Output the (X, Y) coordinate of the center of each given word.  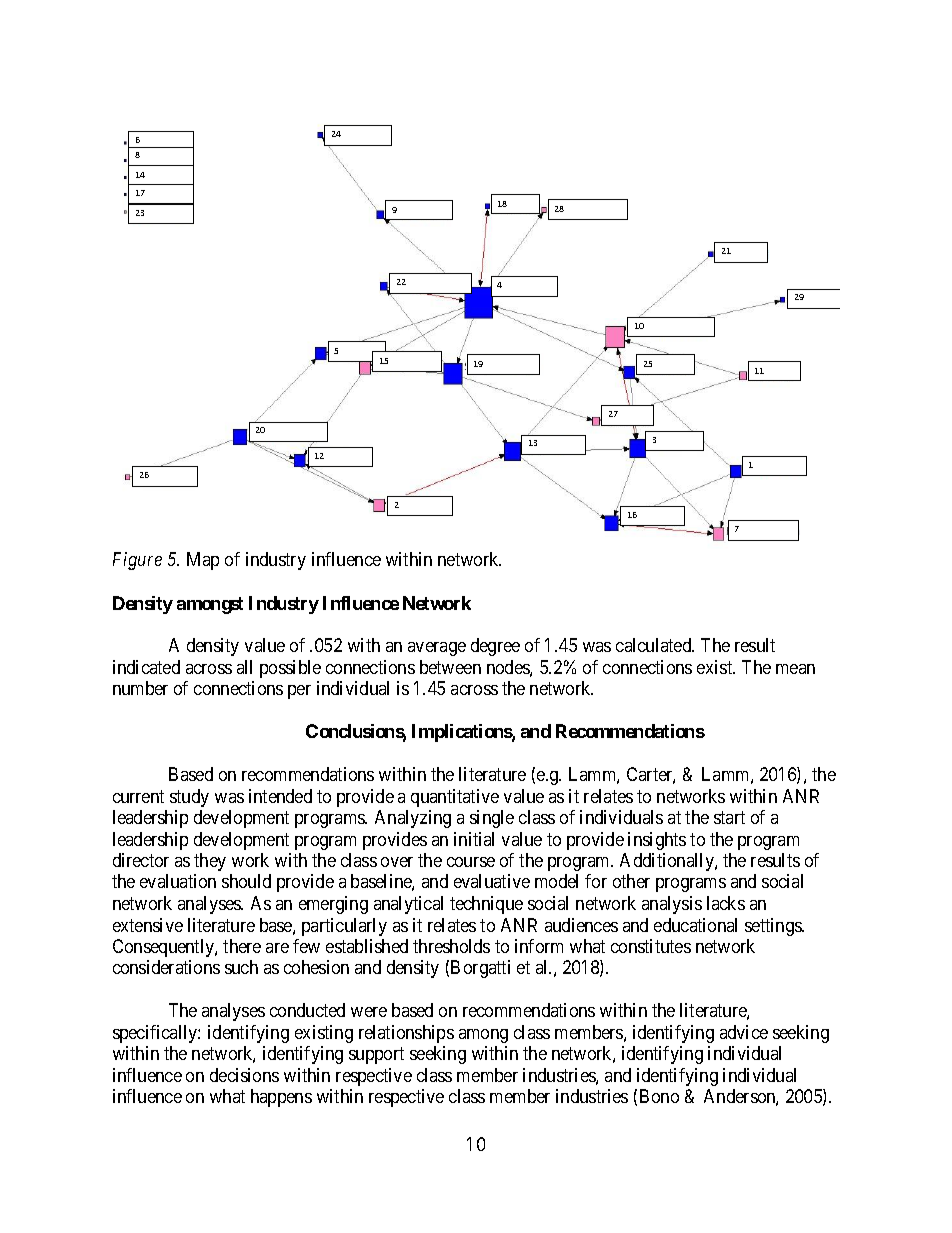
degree (495, 647)
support (376, 1056)
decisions (244, 1075)
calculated (655, 645)
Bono (659, 1096)
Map (203, 561)
